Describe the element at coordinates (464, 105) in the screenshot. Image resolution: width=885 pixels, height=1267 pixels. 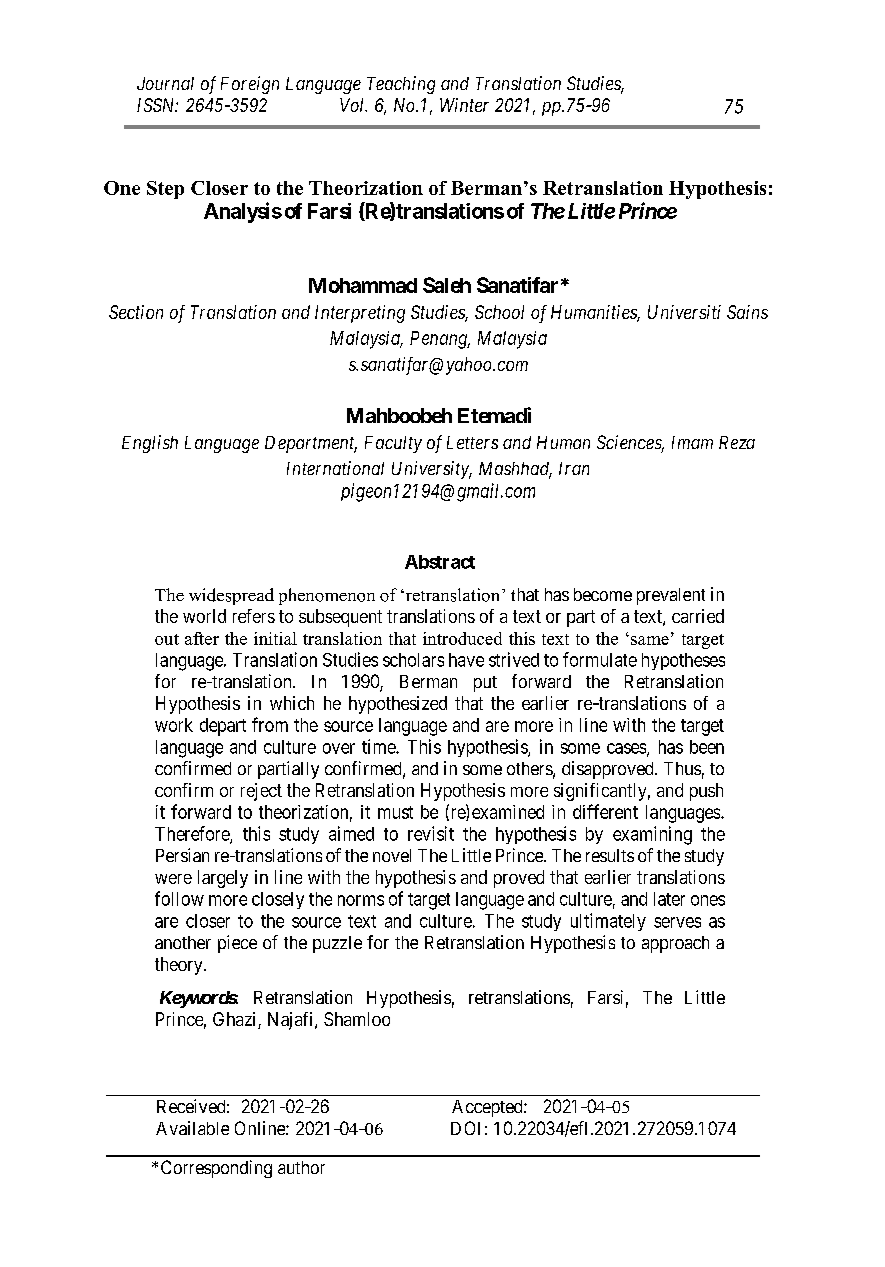
I see `Winter` at that location.
